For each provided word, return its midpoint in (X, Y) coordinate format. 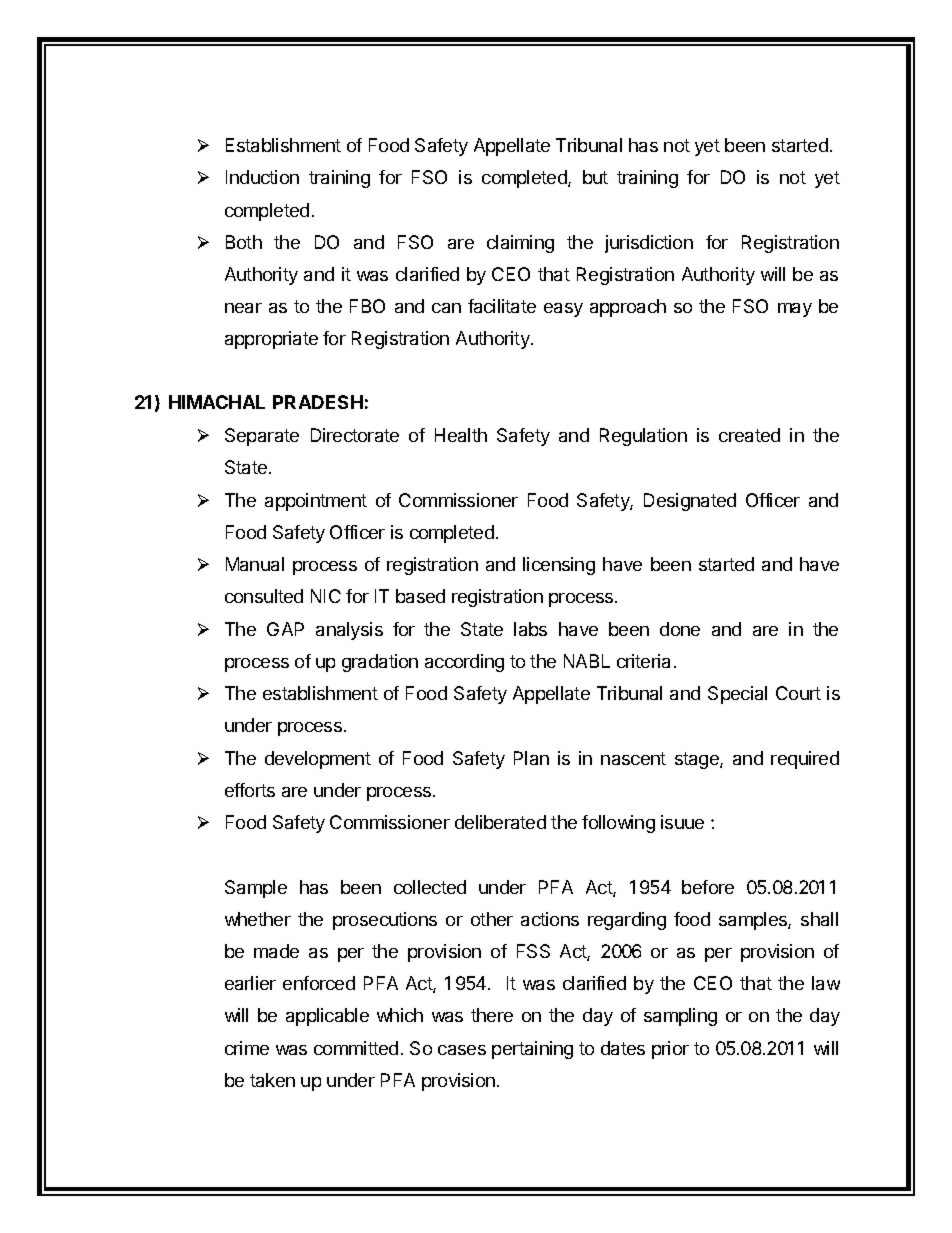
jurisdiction (649, 244)
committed (356, 1048)
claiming (520, 244)
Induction (262, 177)
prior (670, 1050)
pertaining (532, 1050)
